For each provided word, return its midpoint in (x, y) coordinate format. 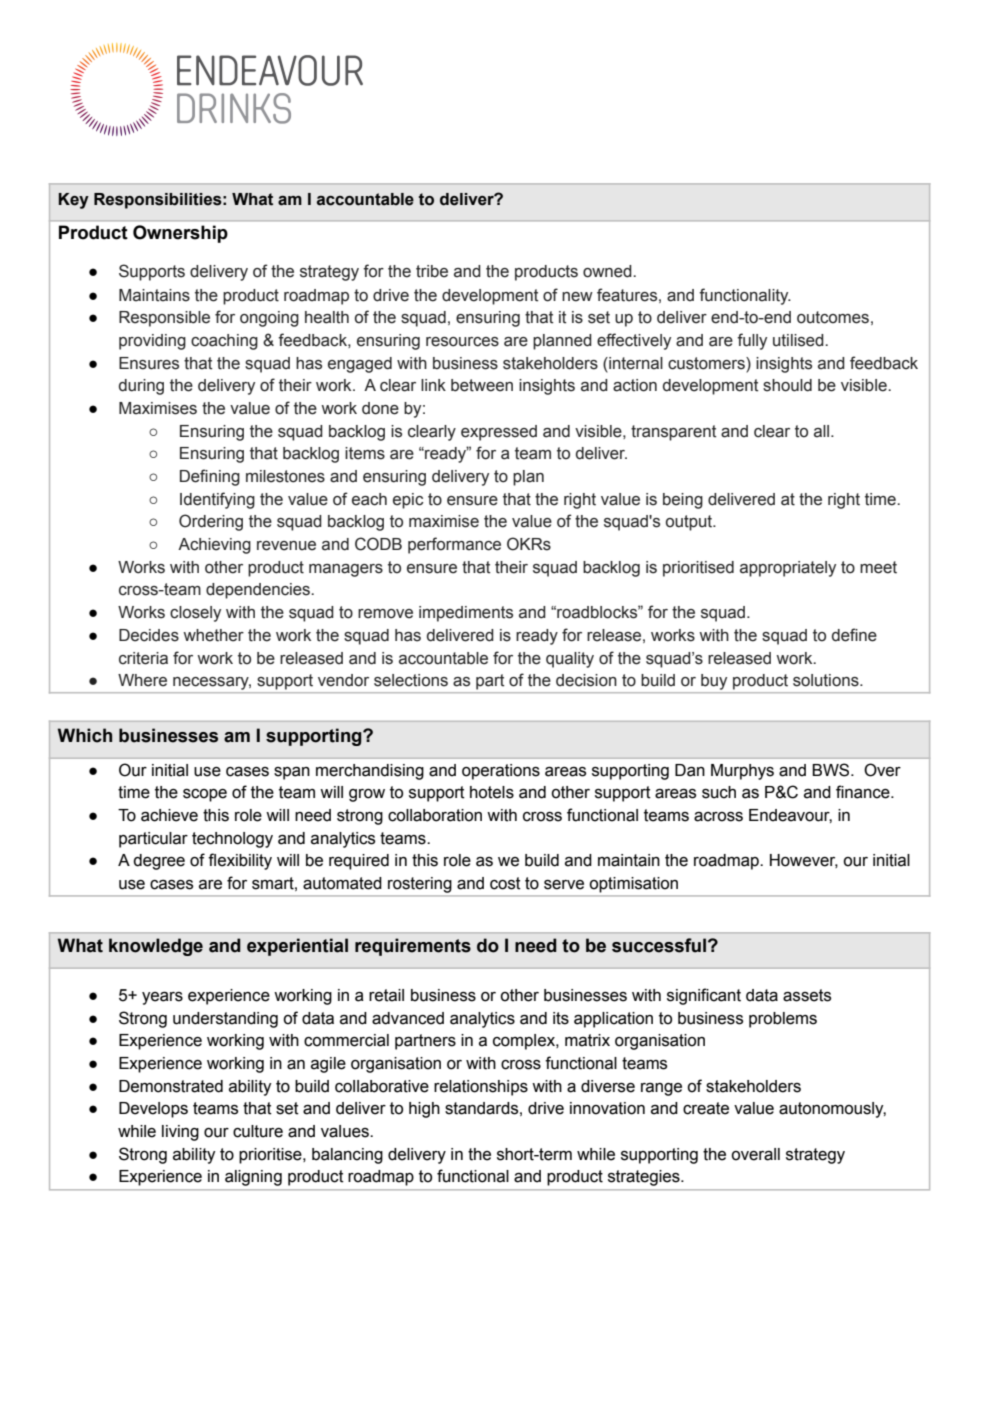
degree (159, 862)
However (804, 861)
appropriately (788, 569)
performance (454, 545)
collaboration (435, 815)
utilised (799, 340)
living (180, 1133)
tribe (432, 271)
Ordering (211, 522)
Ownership (180, 234)
